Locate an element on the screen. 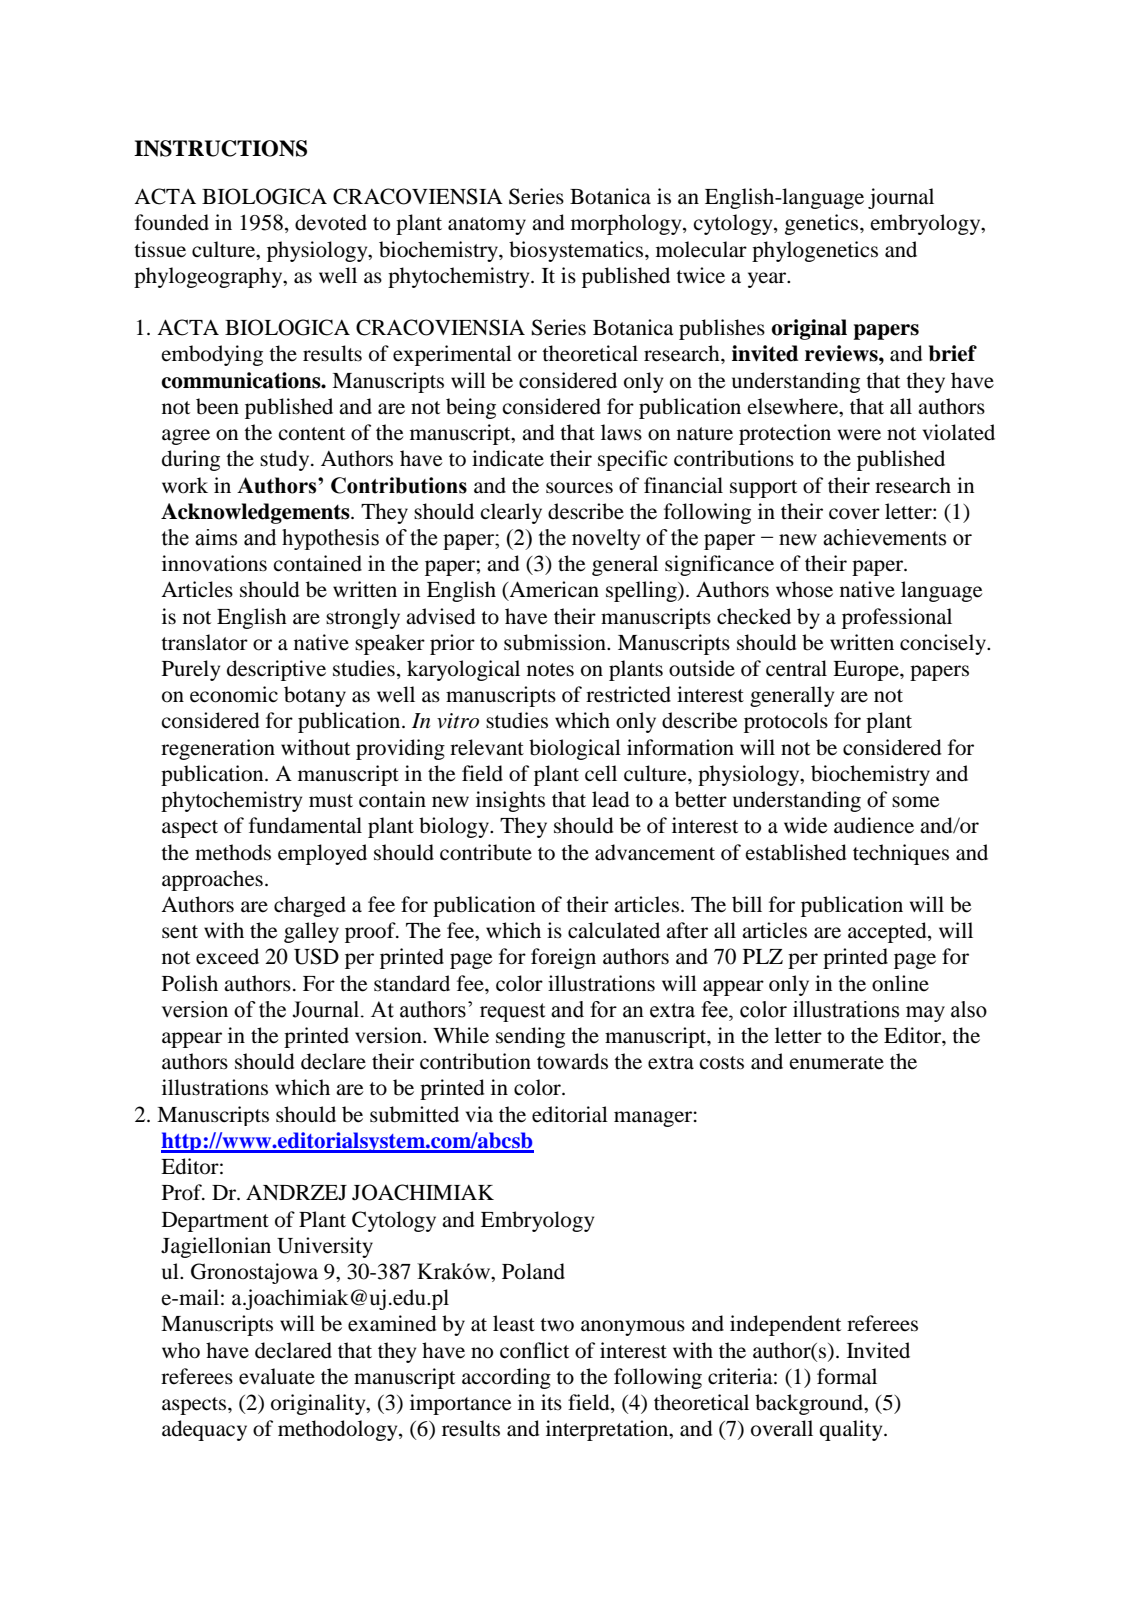  audience is located at coordinates (874, 825).
